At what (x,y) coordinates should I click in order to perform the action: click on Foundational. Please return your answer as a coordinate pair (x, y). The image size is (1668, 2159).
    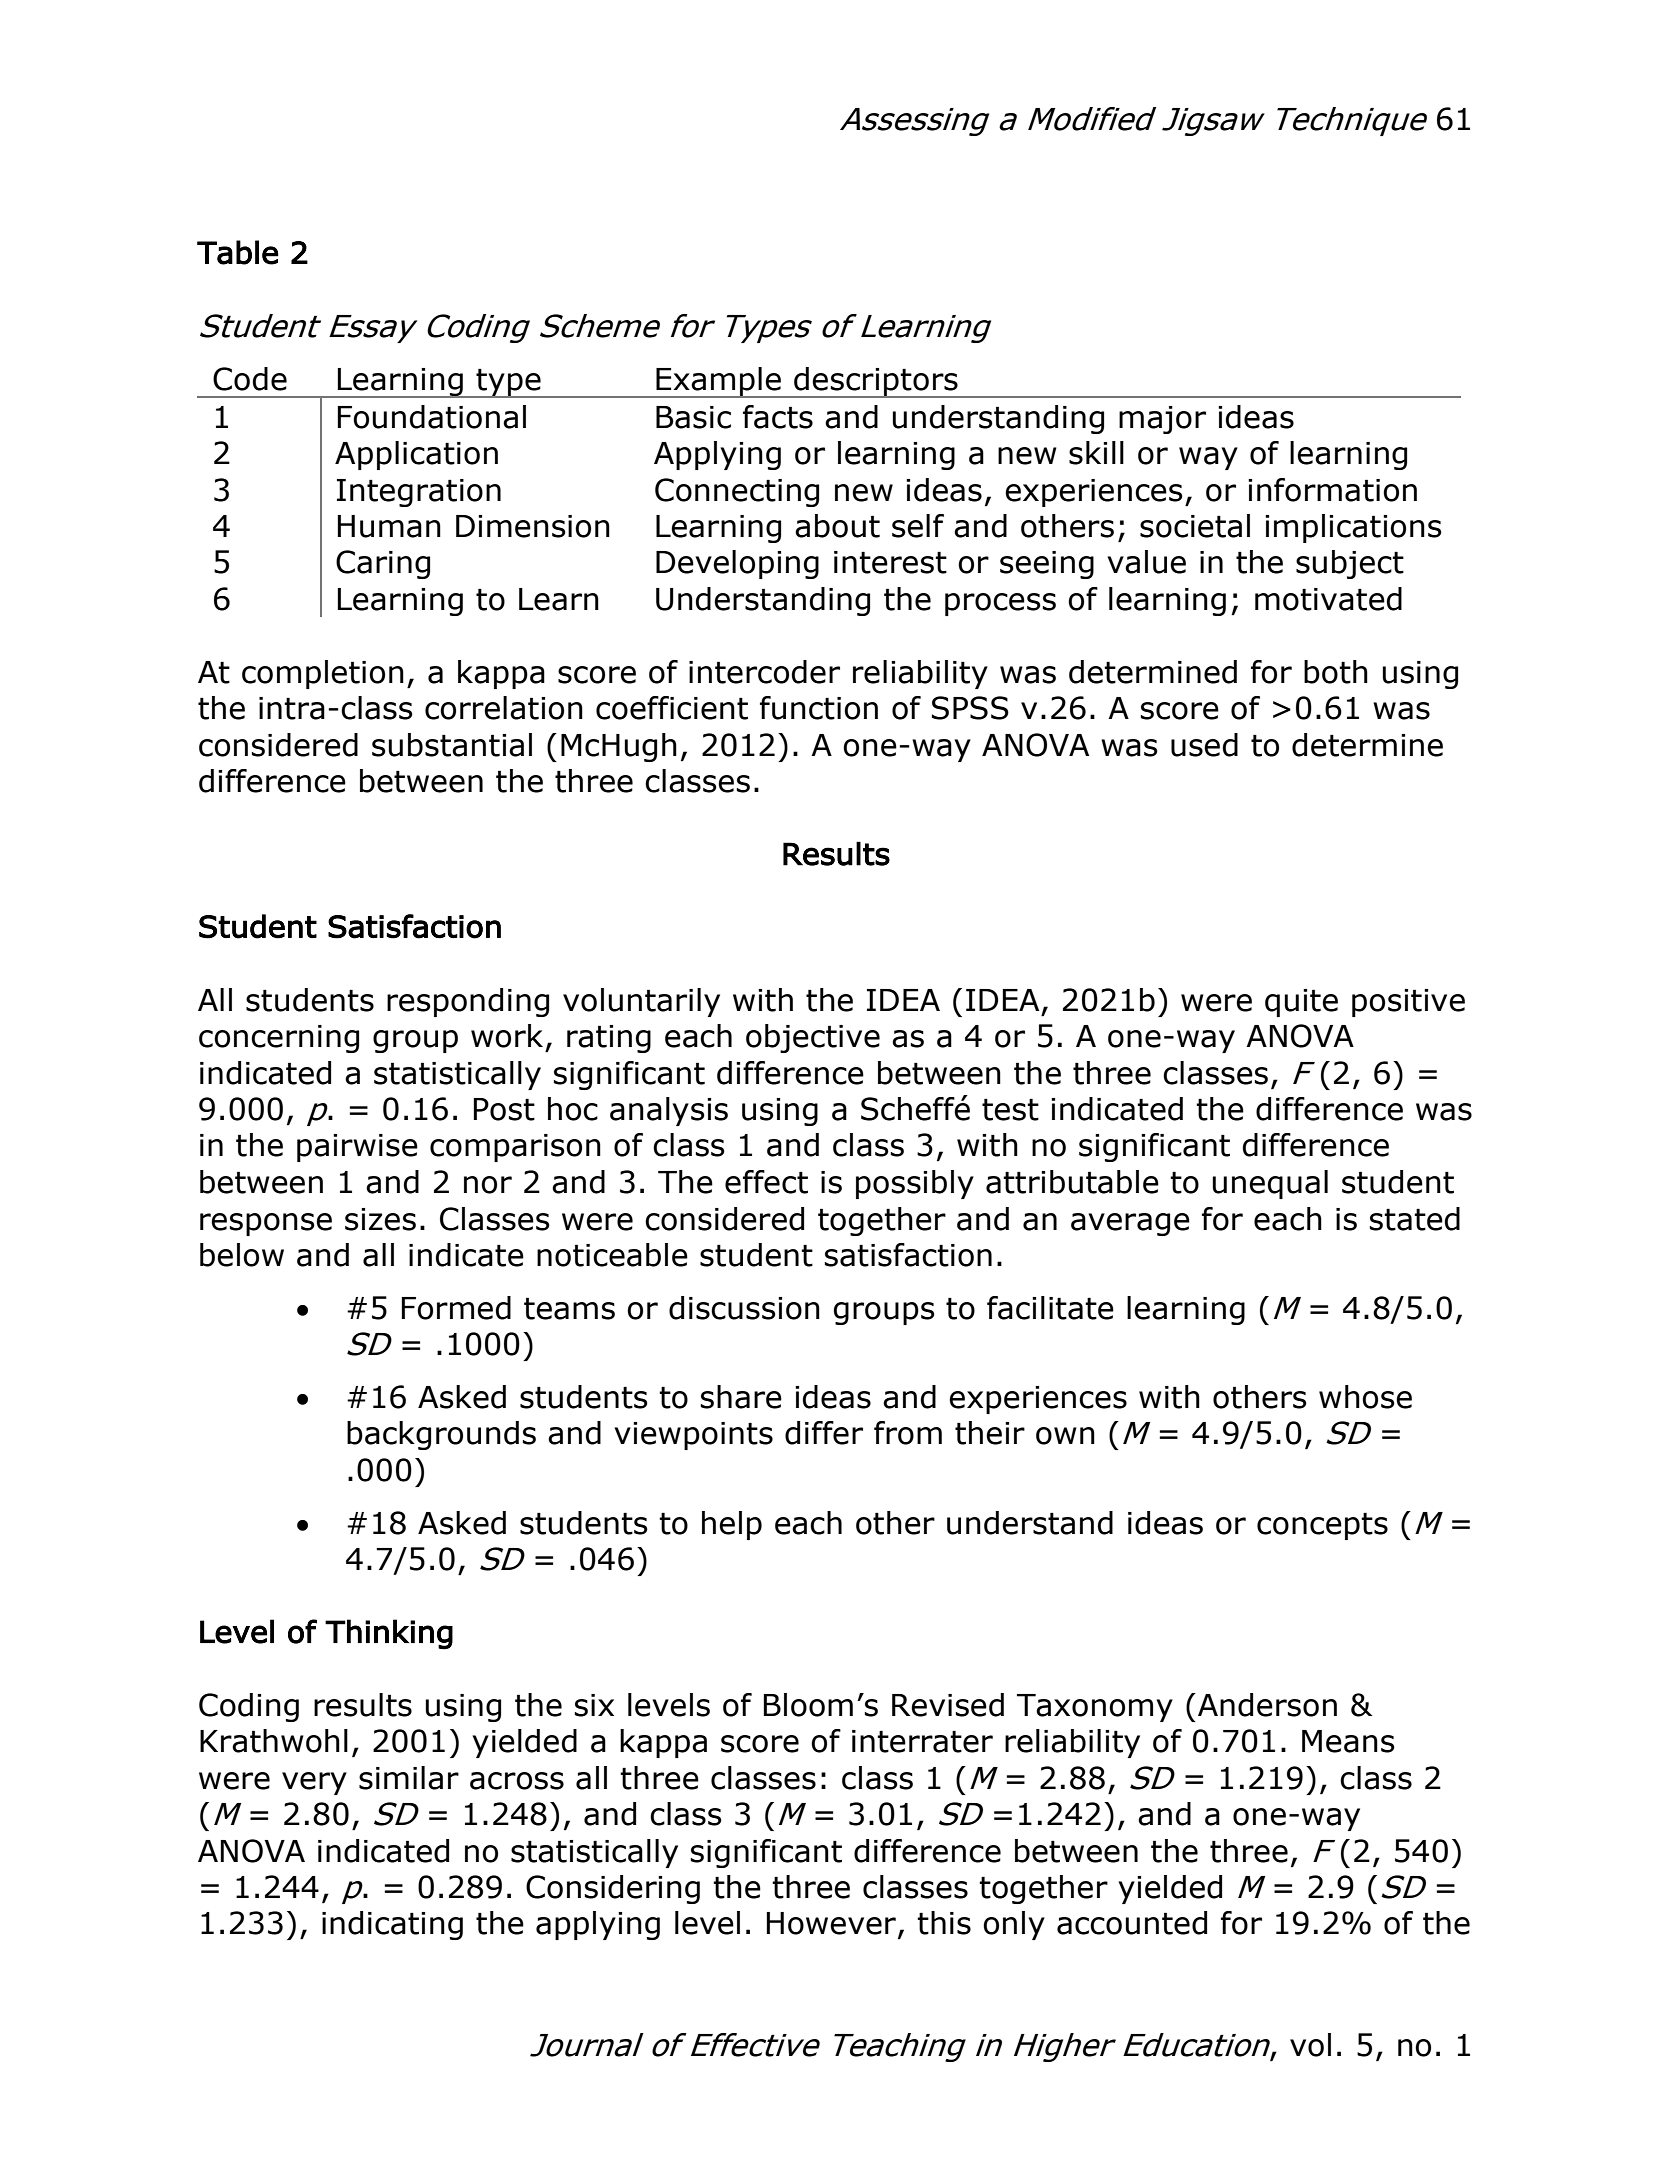
    Looking at the image, I should click on (432, 417).
